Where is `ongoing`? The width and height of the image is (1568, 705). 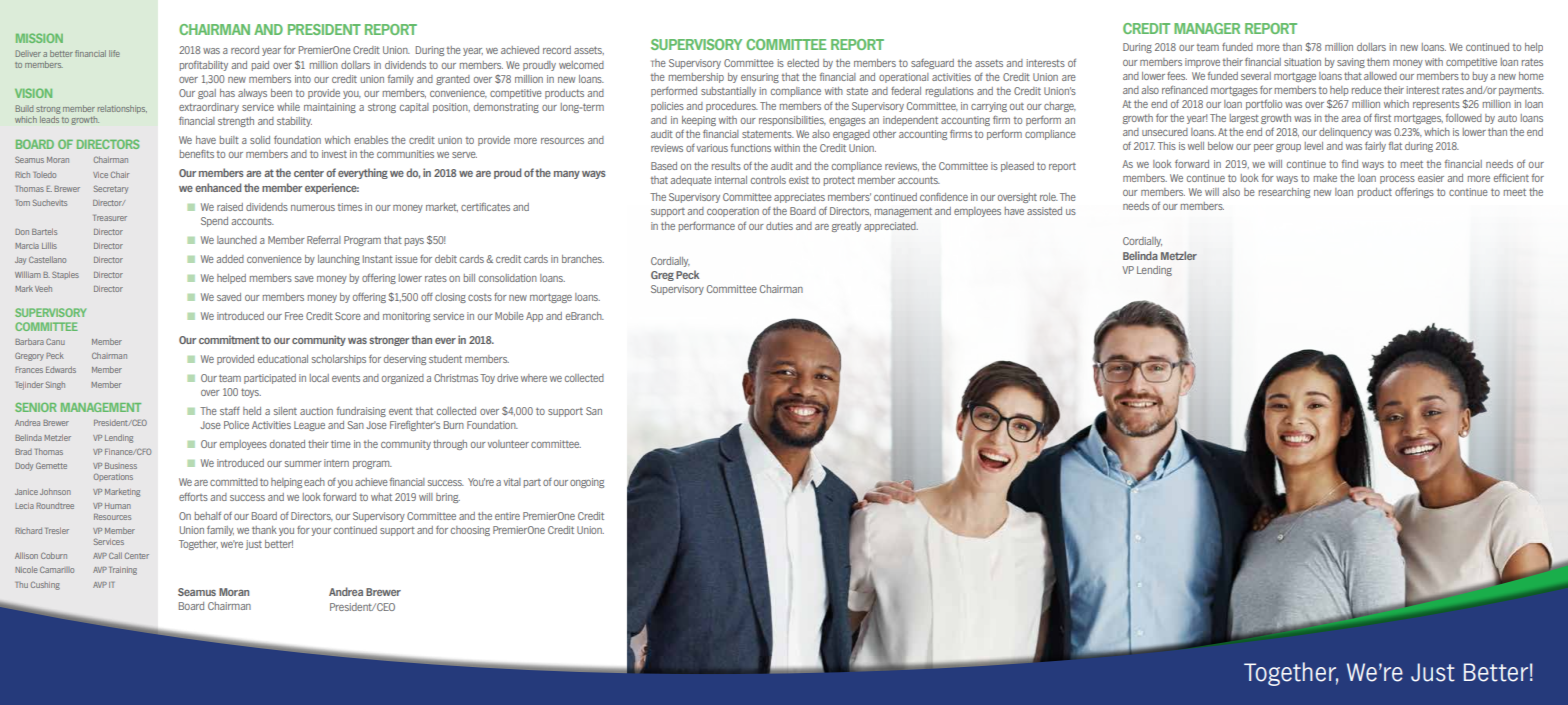 ongoing is located at coordinates (587, 483).
